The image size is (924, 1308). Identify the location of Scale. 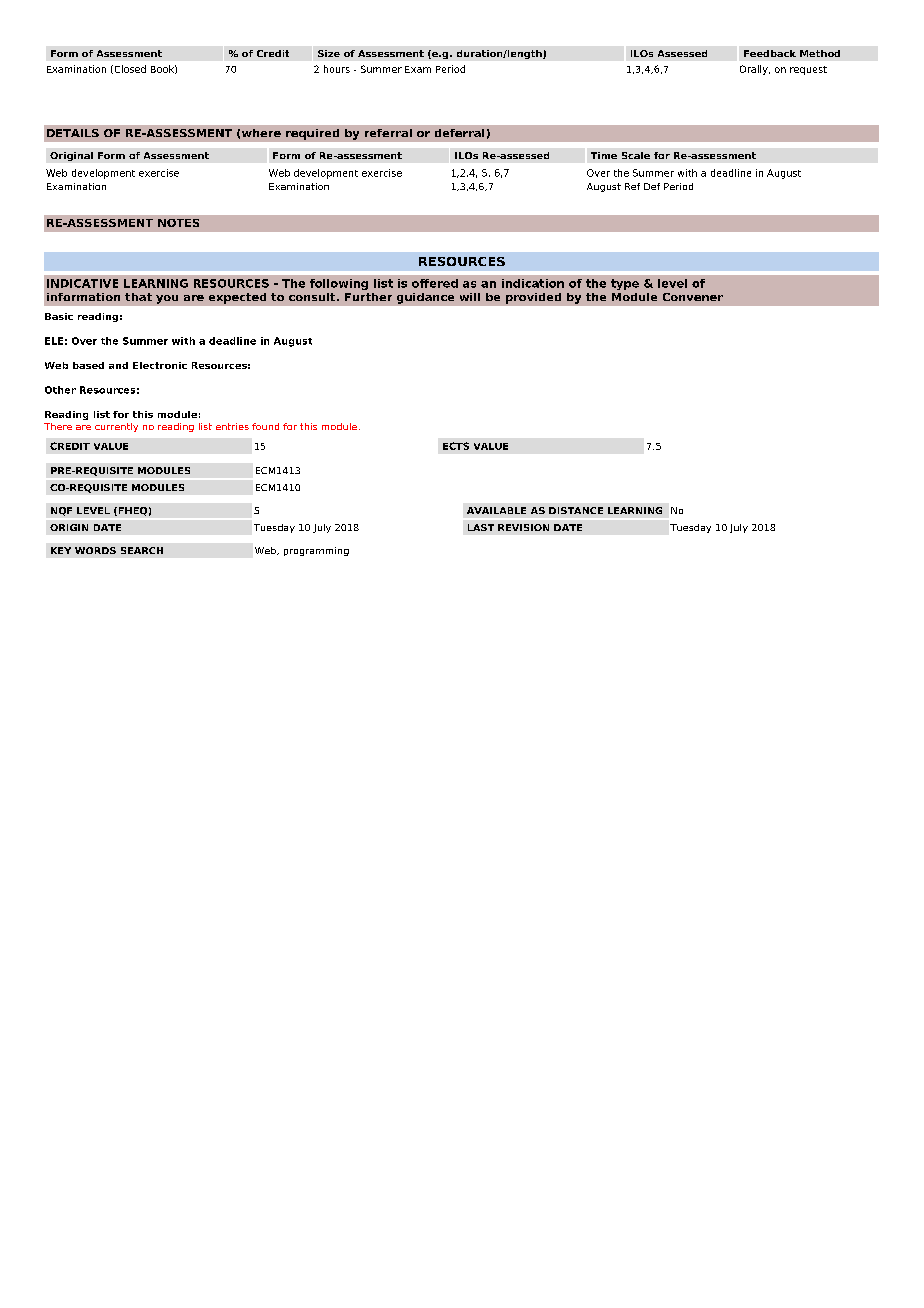
(636, 155).
